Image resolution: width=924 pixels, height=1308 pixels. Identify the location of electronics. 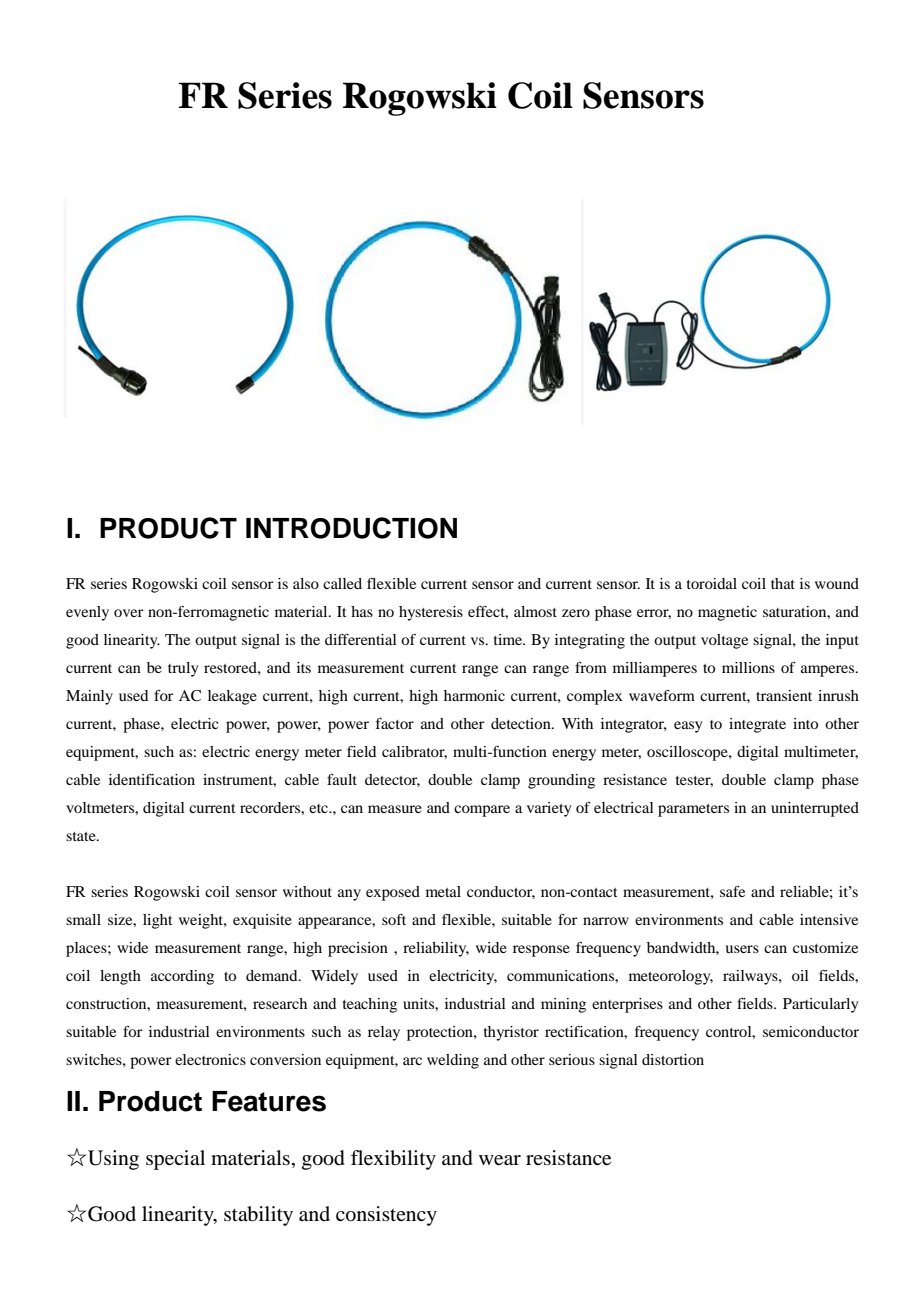
(210, 1059).
